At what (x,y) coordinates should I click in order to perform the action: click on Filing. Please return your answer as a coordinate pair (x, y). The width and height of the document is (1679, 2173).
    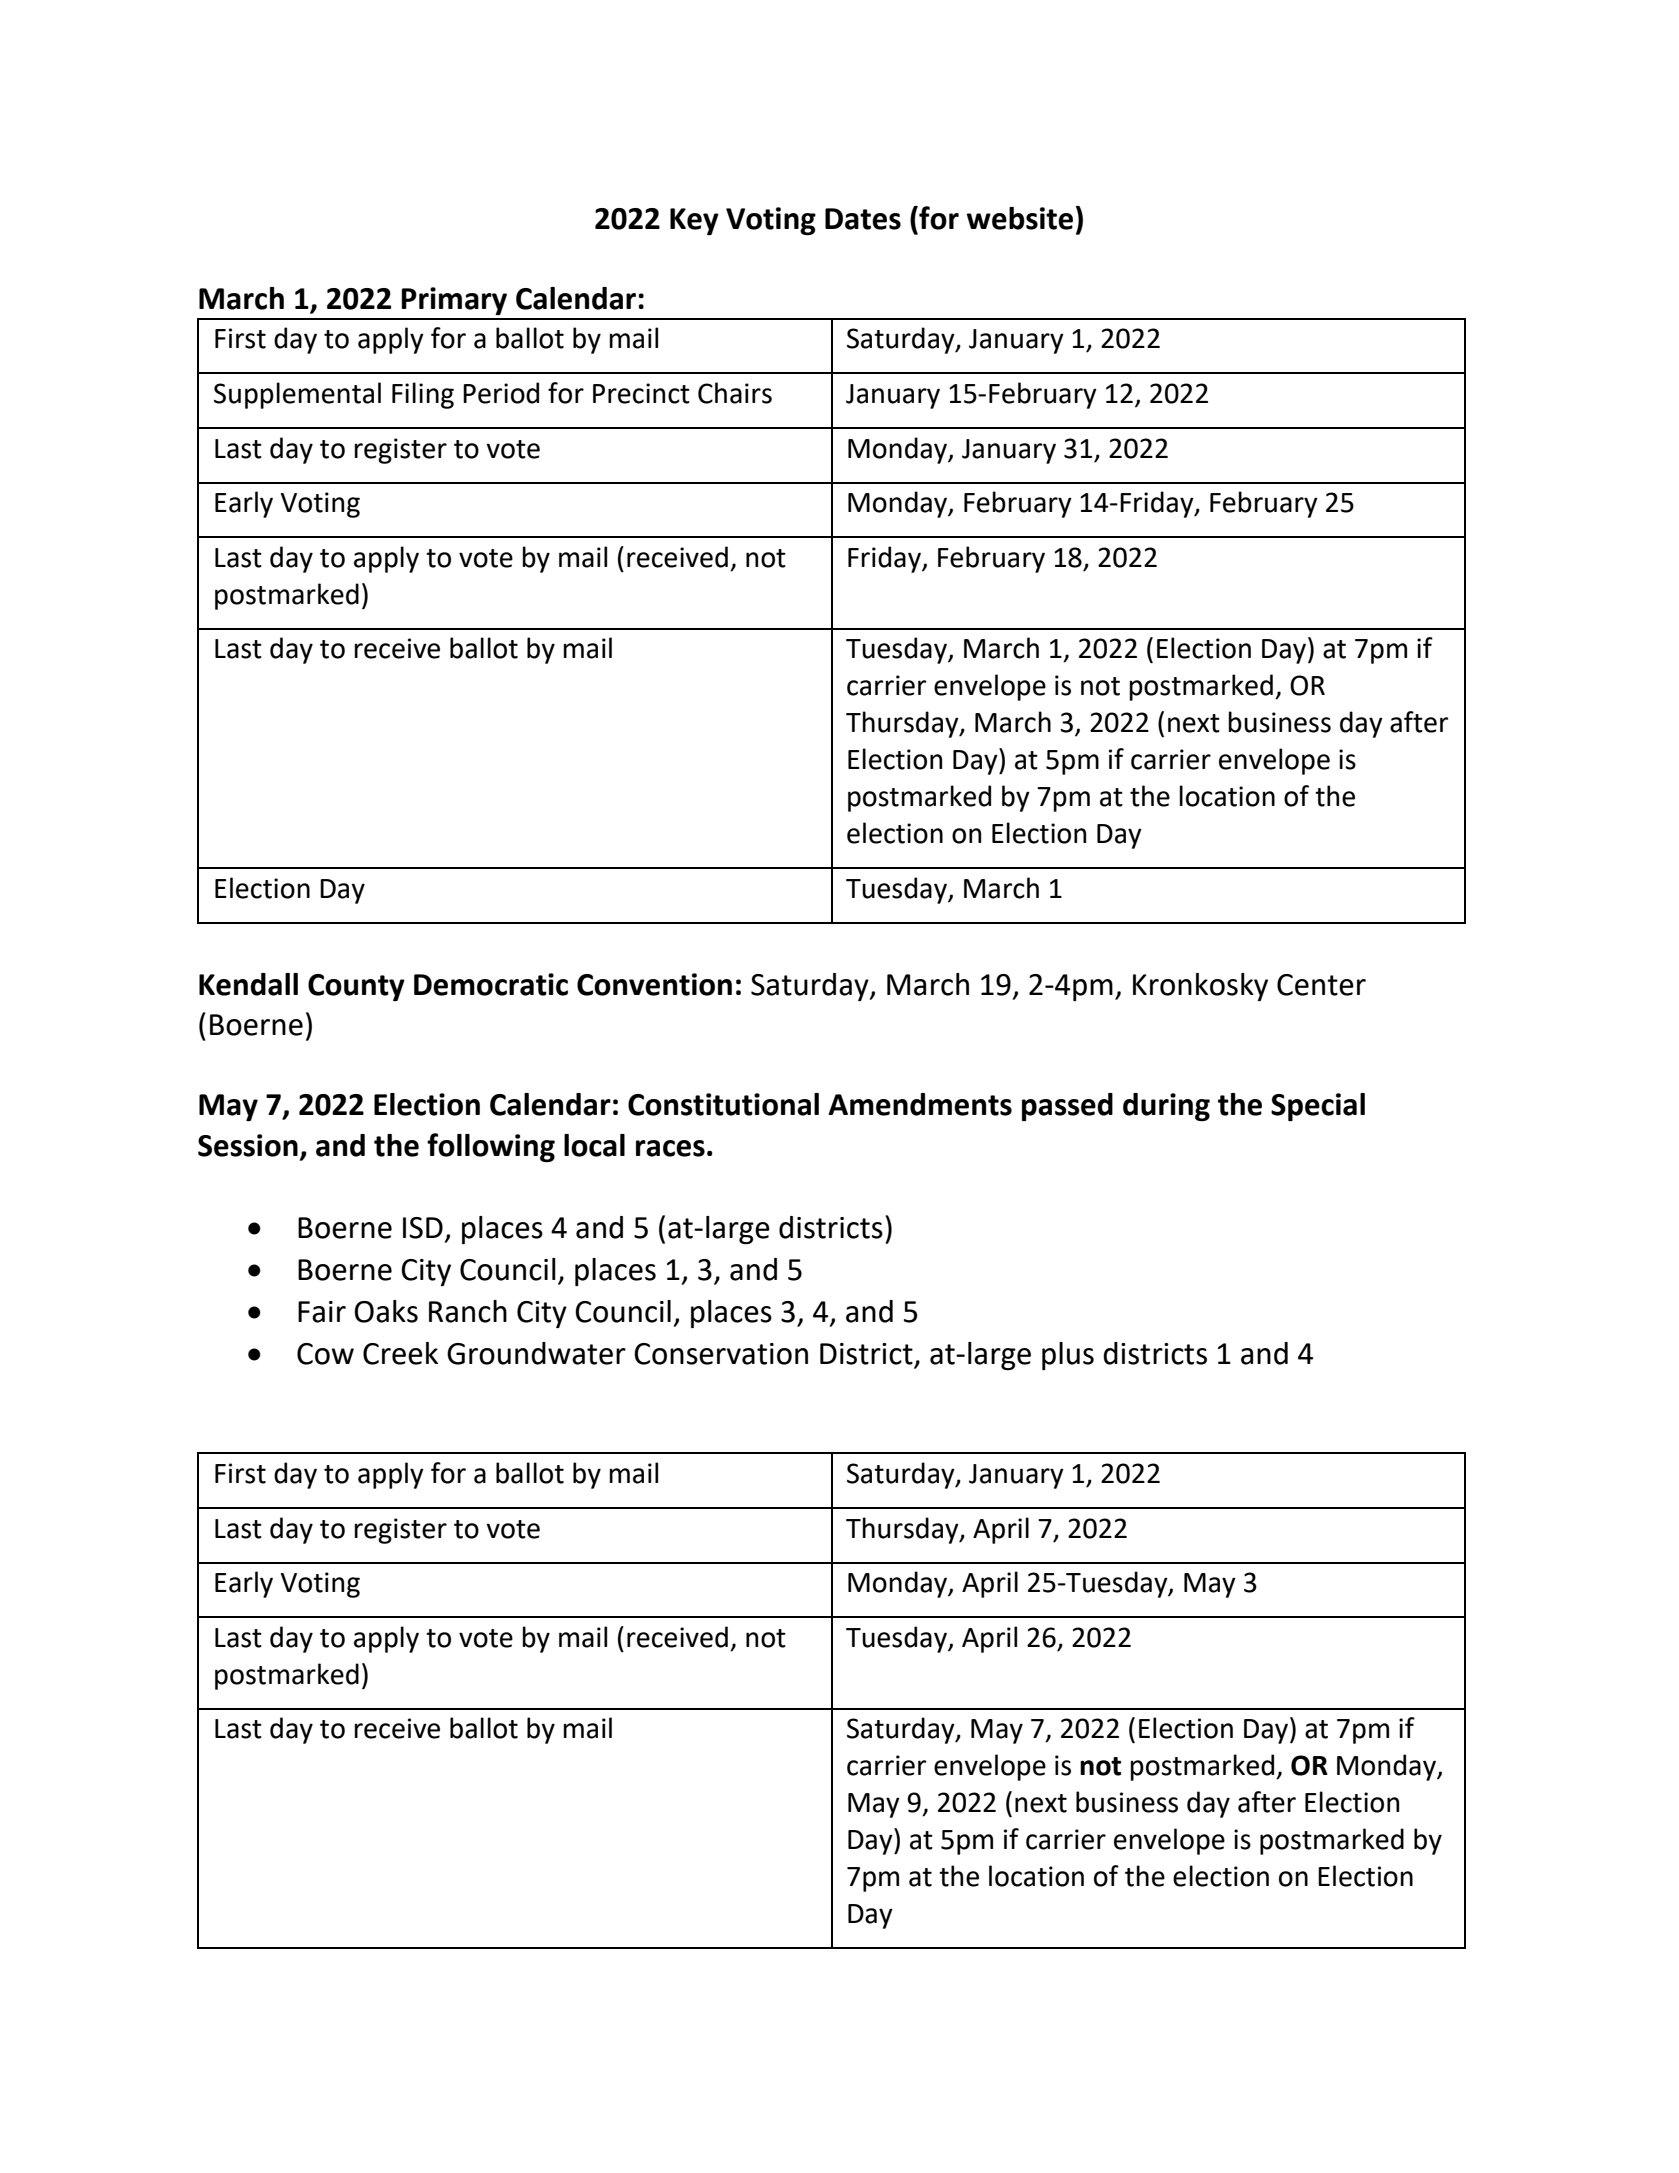
    Looking at the image, I should click on (423, 395).
